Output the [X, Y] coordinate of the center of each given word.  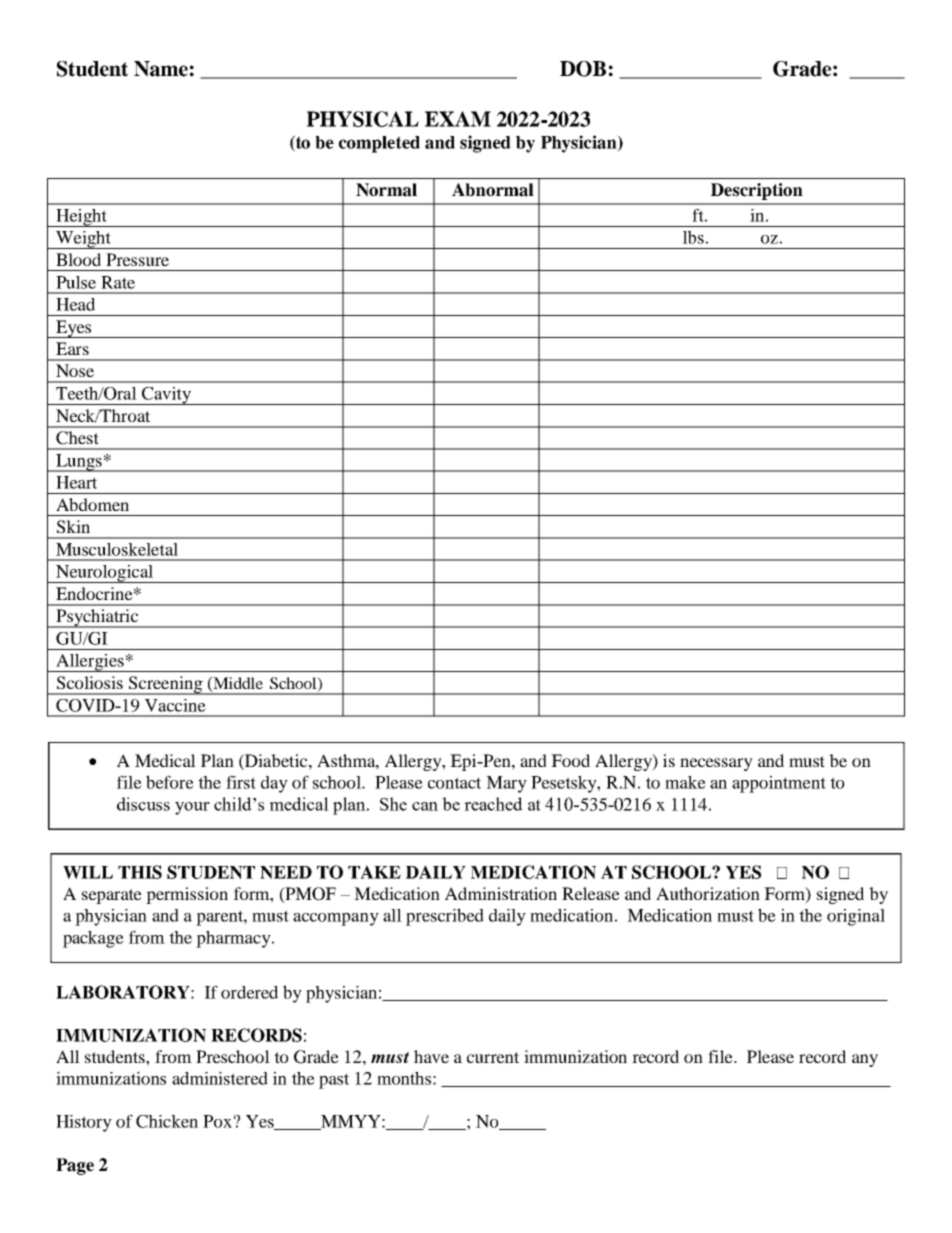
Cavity [166, 396]
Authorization [708, 893]
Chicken [167, 1121]
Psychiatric [97, 618]
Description [757, 191]
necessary [716, 764]
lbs [693, 237]
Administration [501, 893]
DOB [583, 69]
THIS [140, 872]
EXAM [458, 119]
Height [81, 218]
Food [570, 760]
